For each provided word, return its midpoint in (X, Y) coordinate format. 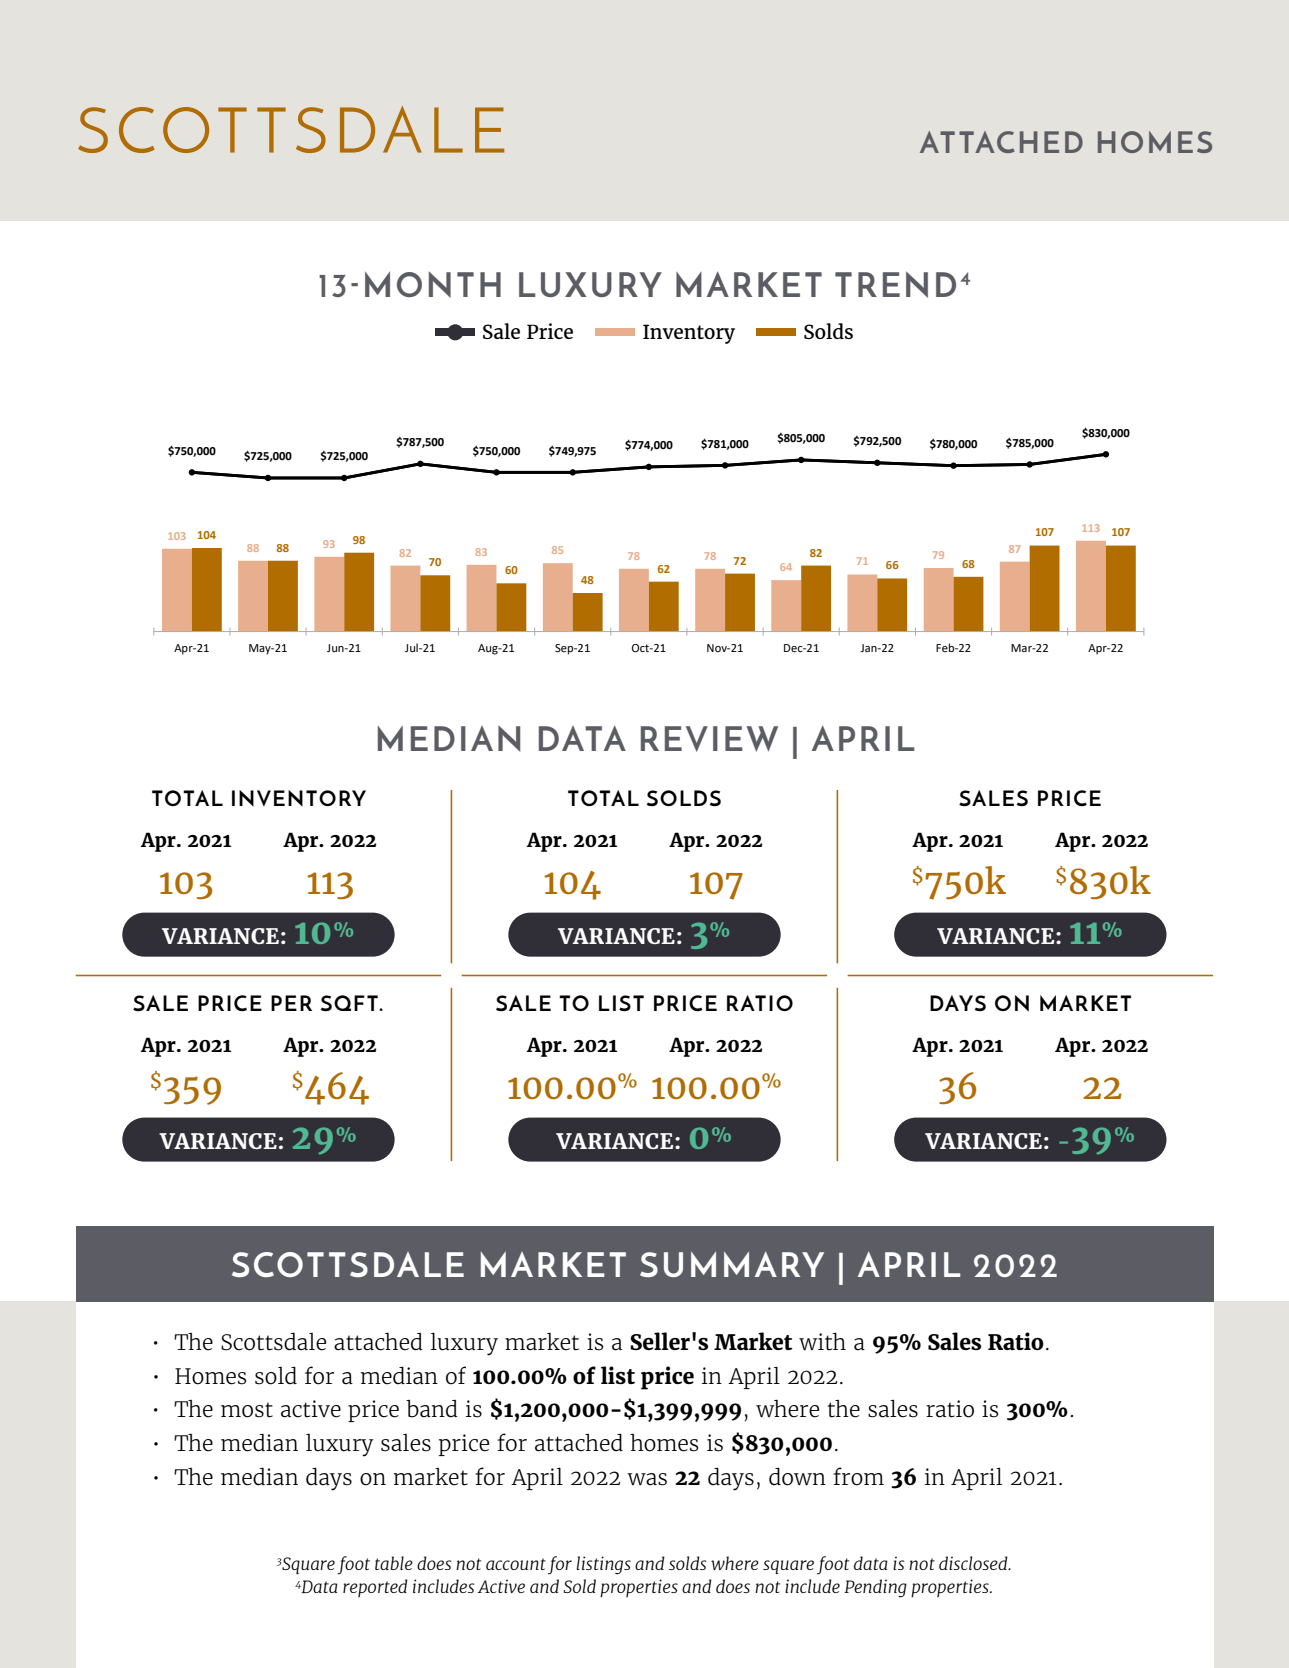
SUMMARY (732, 1264)
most (247, 1410)
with (822, 1342)
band (432, 1409)
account (516, 1564)
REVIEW (709, 739)
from (858, 1476)
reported (375, 1588)
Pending (875, 1588)
